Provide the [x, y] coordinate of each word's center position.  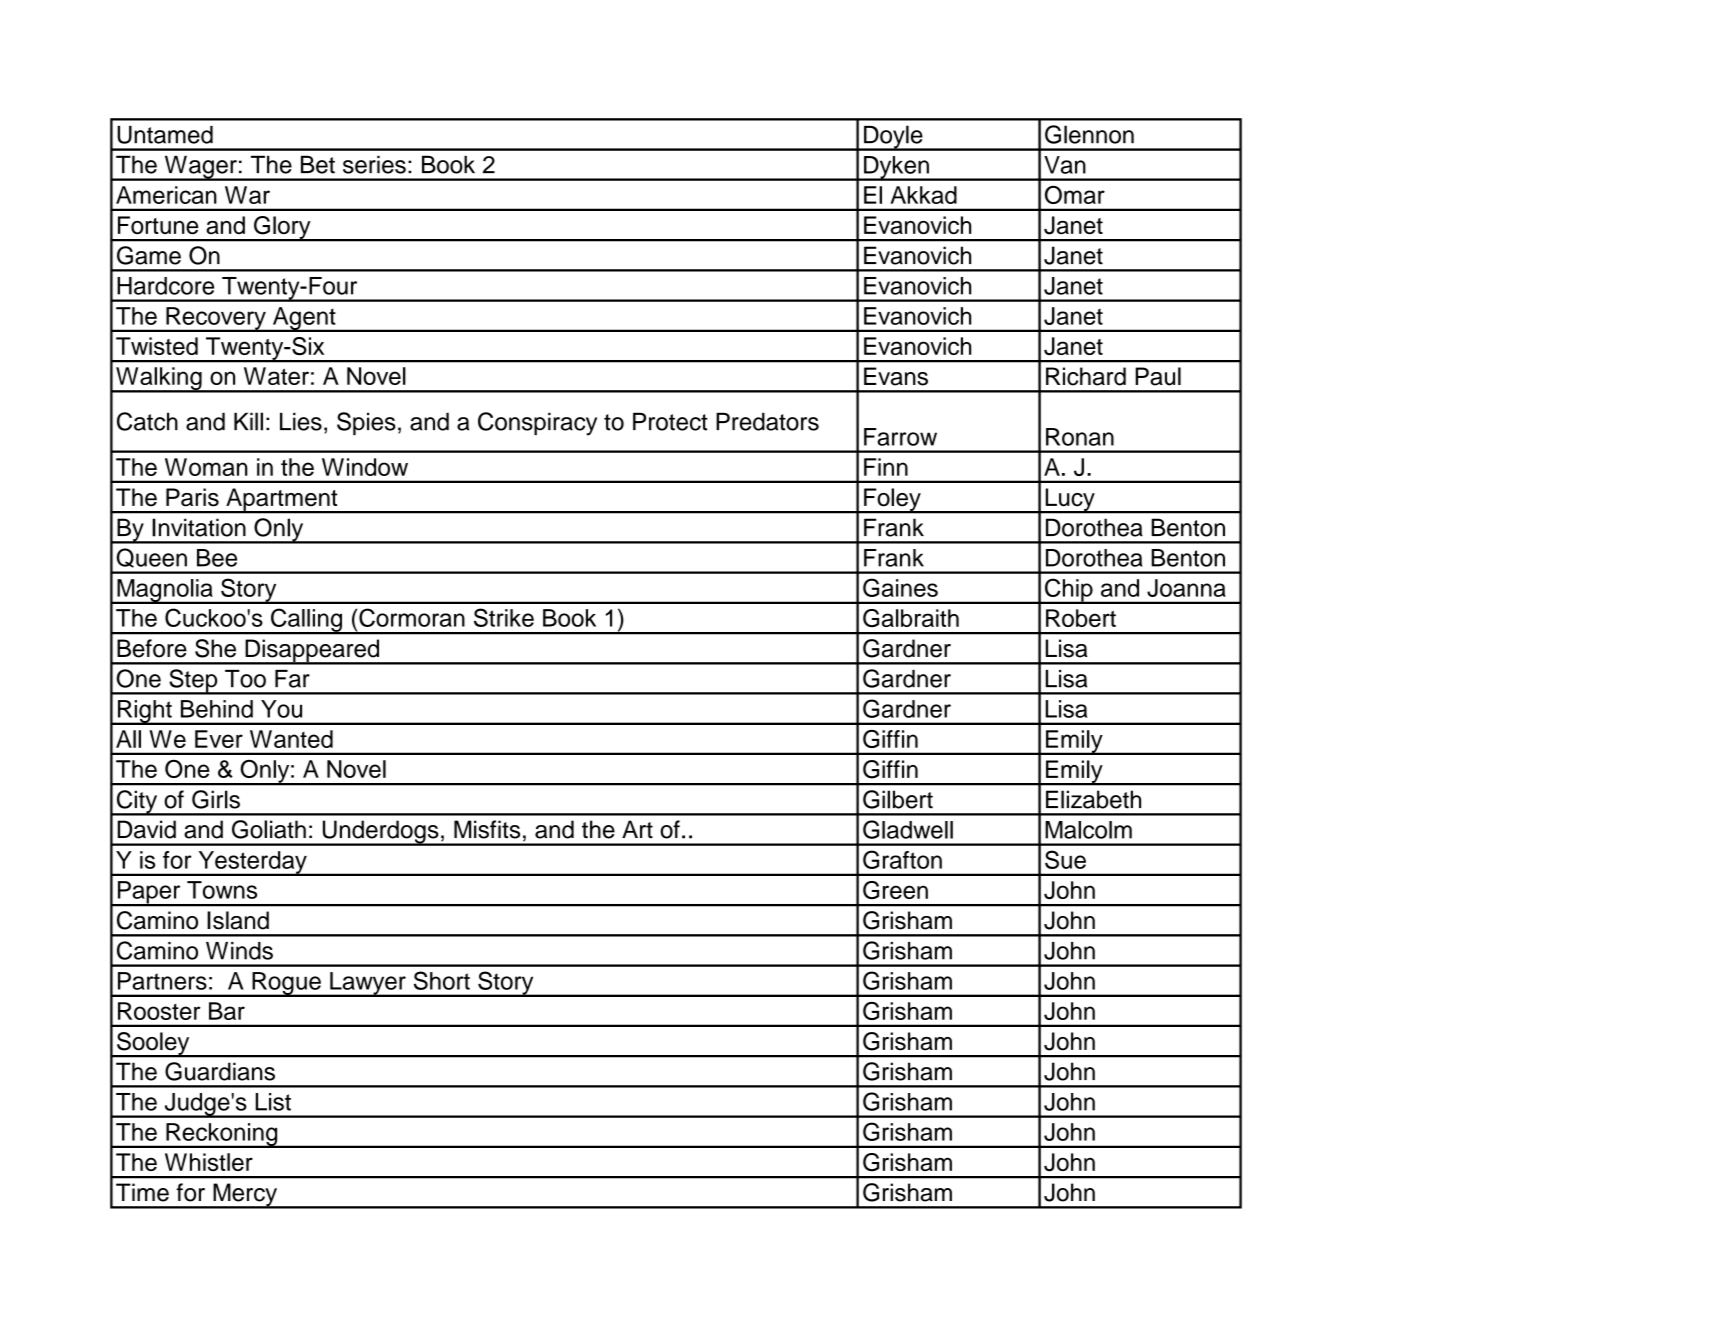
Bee [217, 558]
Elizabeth [1093, 799]
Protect [670, 421]
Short [442, 980]
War [247, 195]
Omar [1075, 195]
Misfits [487, 829]
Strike [504, 617]
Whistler [209, 1162]
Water [276, 376]
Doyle [893, 138]
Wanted [291, 739]
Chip [1069, 591]
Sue [1065, 859]
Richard [1086, 376]
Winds [239, 951]
